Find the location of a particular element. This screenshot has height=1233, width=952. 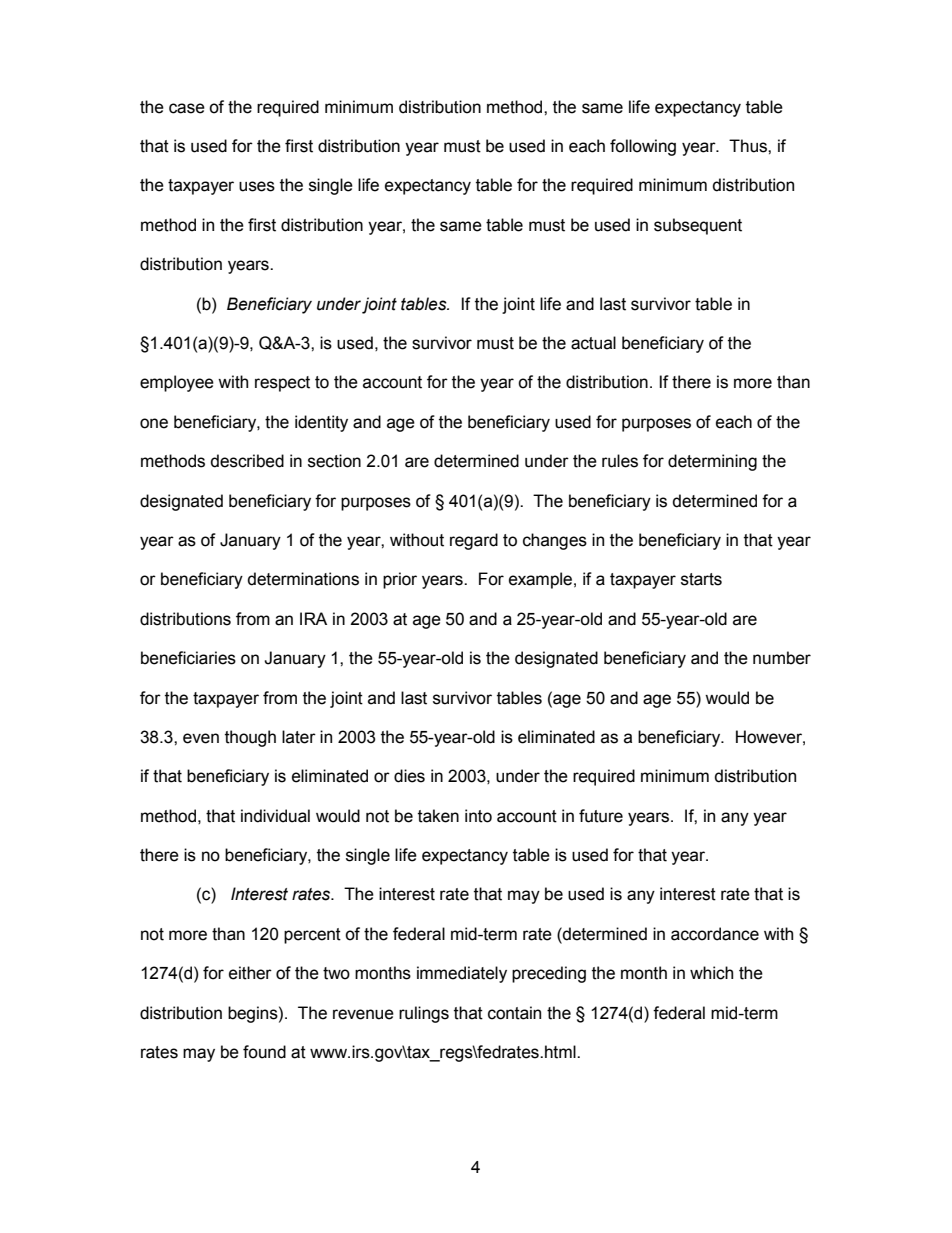

regard is located at coordinates (474, 541).
